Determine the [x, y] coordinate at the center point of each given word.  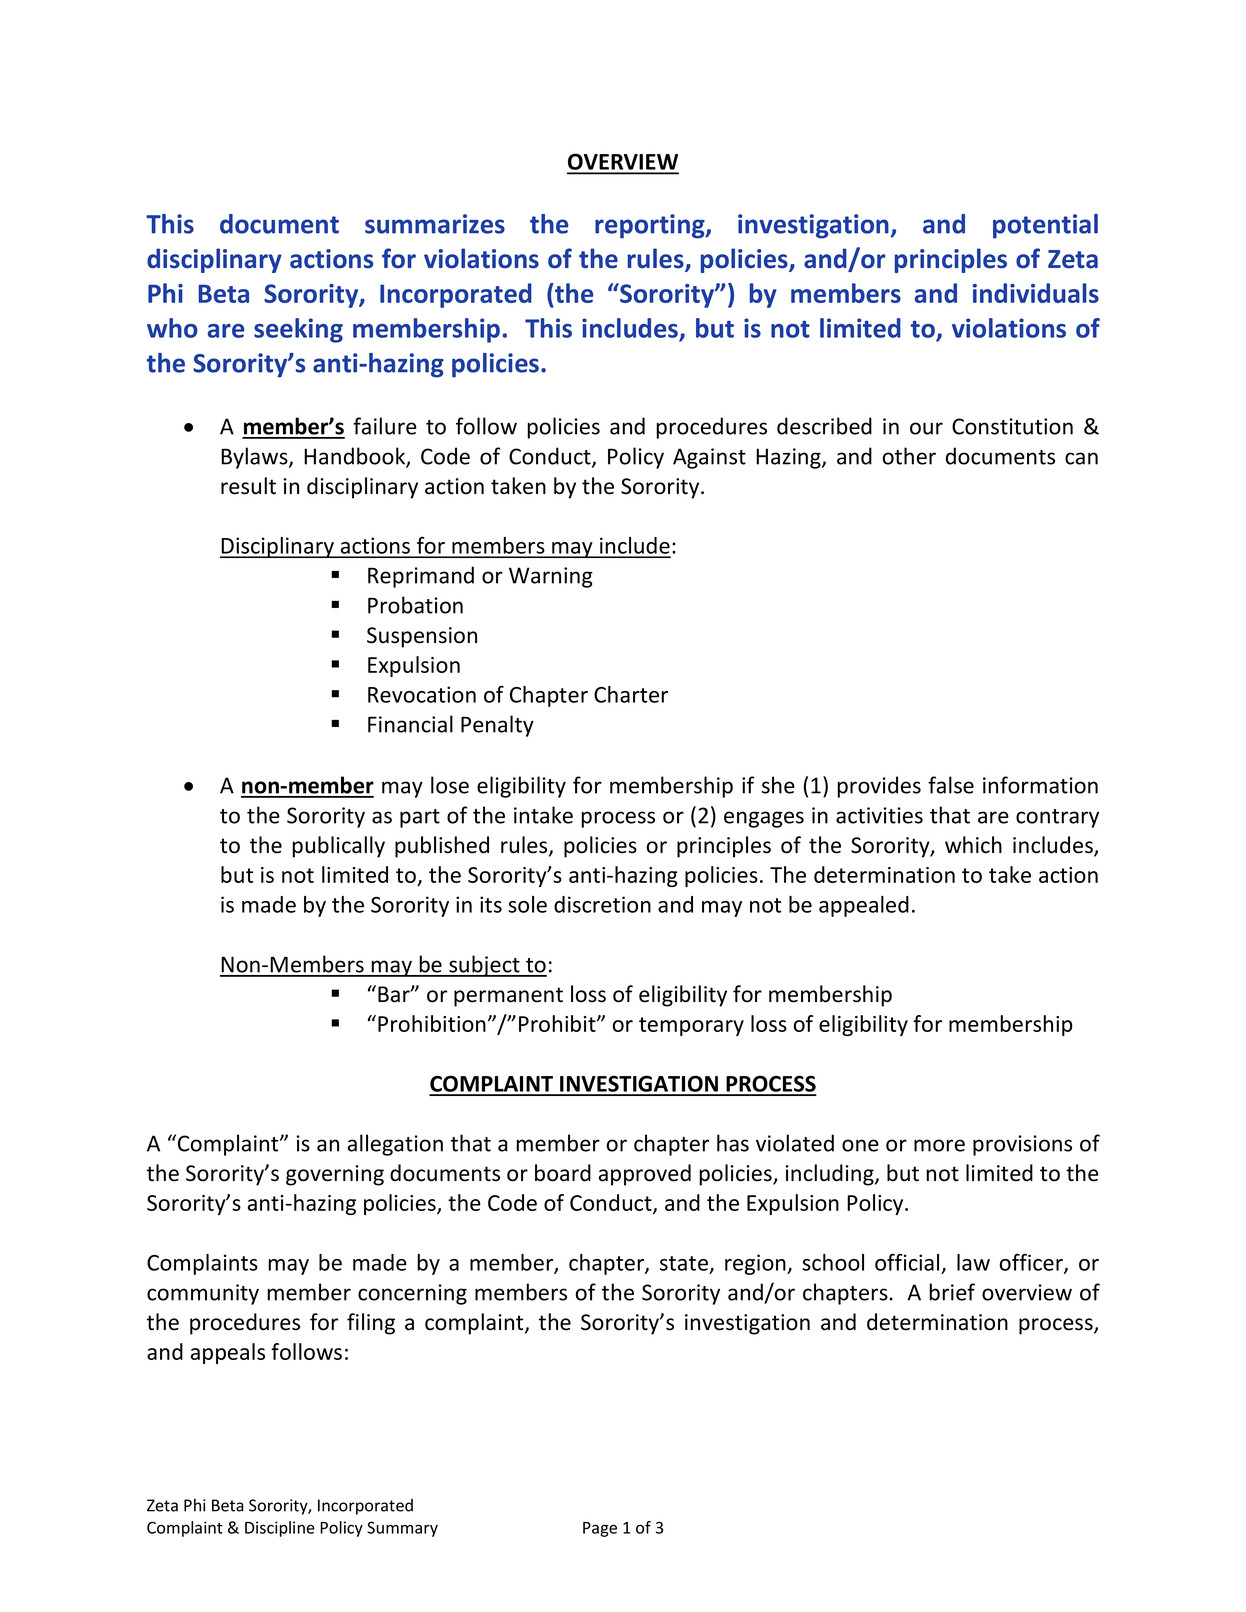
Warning [551, 577]
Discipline [280, 1529]
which [973, 845]
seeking [298, 330]
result [248, 486]
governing [335, 1175]
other [909, 456]
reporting [651, 226]
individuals [1036, 293]
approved [645, 1175]
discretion [602, 904]
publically [338, 847]
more [939, 1145]
